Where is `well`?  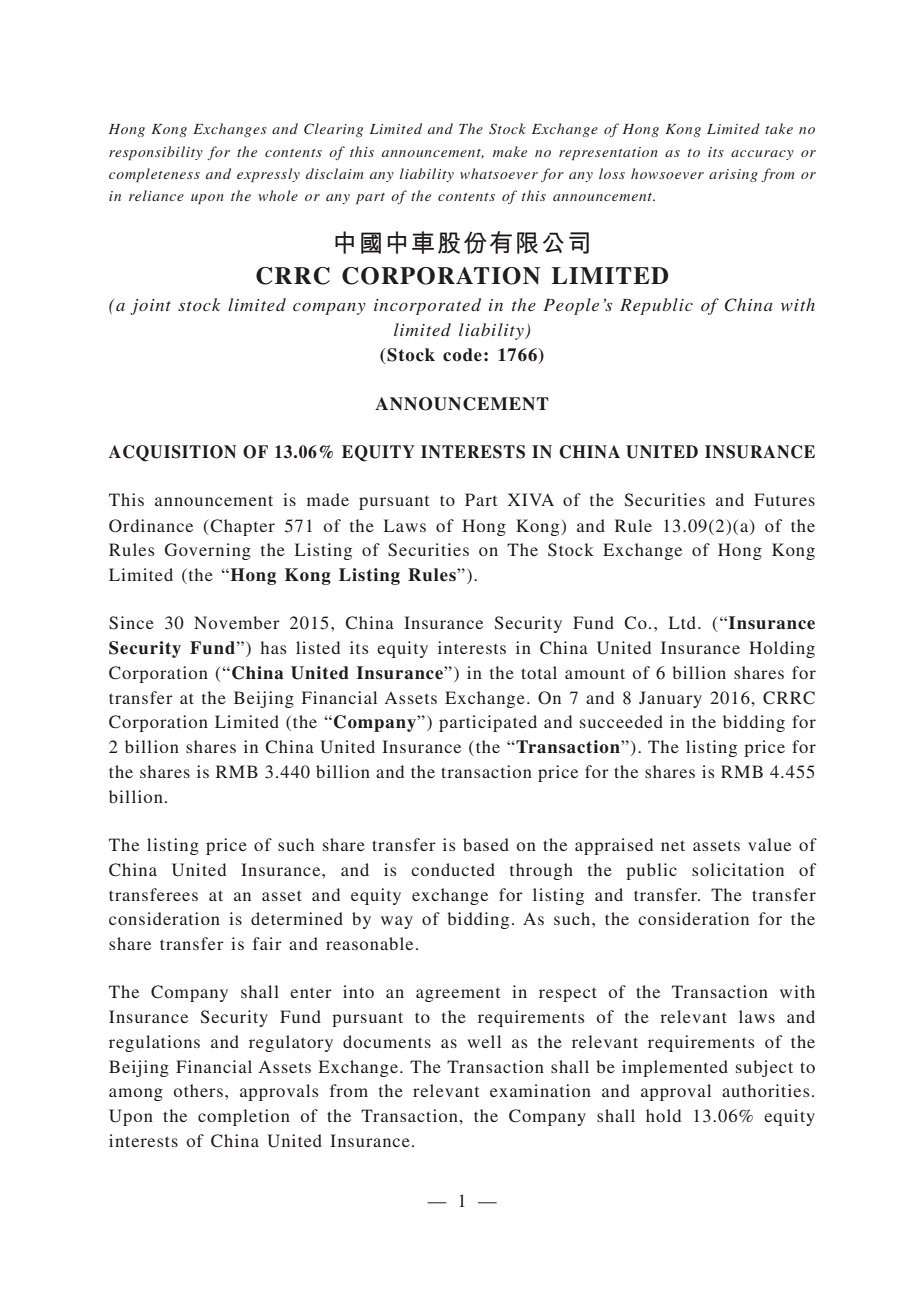 well is located at coordinates (484, 1041).
